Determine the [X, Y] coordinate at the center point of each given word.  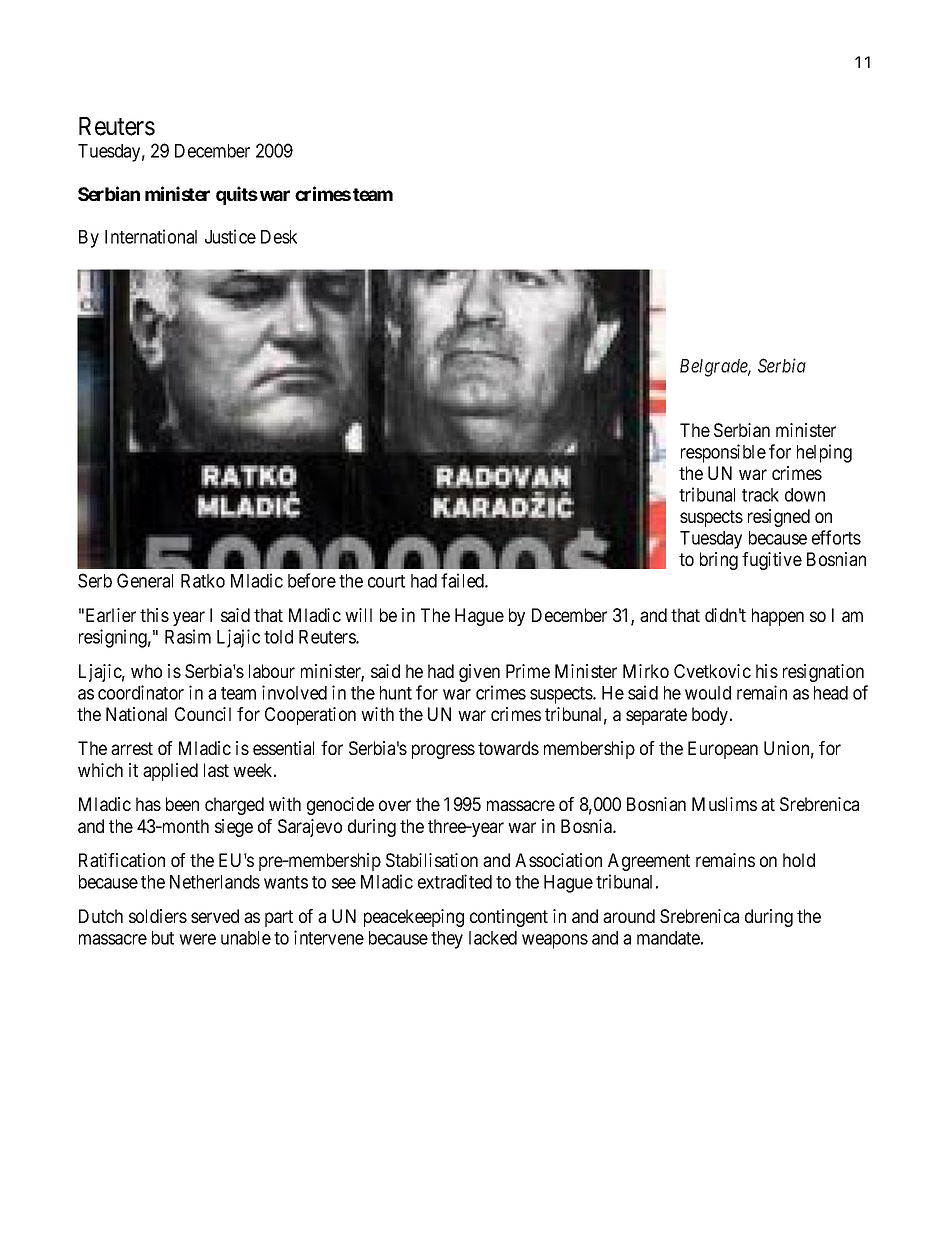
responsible [723, 453]
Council [203, 714]
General [145, 580]
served [215, 916]
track [760, 495]
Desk [279, 237]
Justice [230, 236]
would [708, 693]
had [424, 581]
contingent [509, 918]
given [479, 673]
